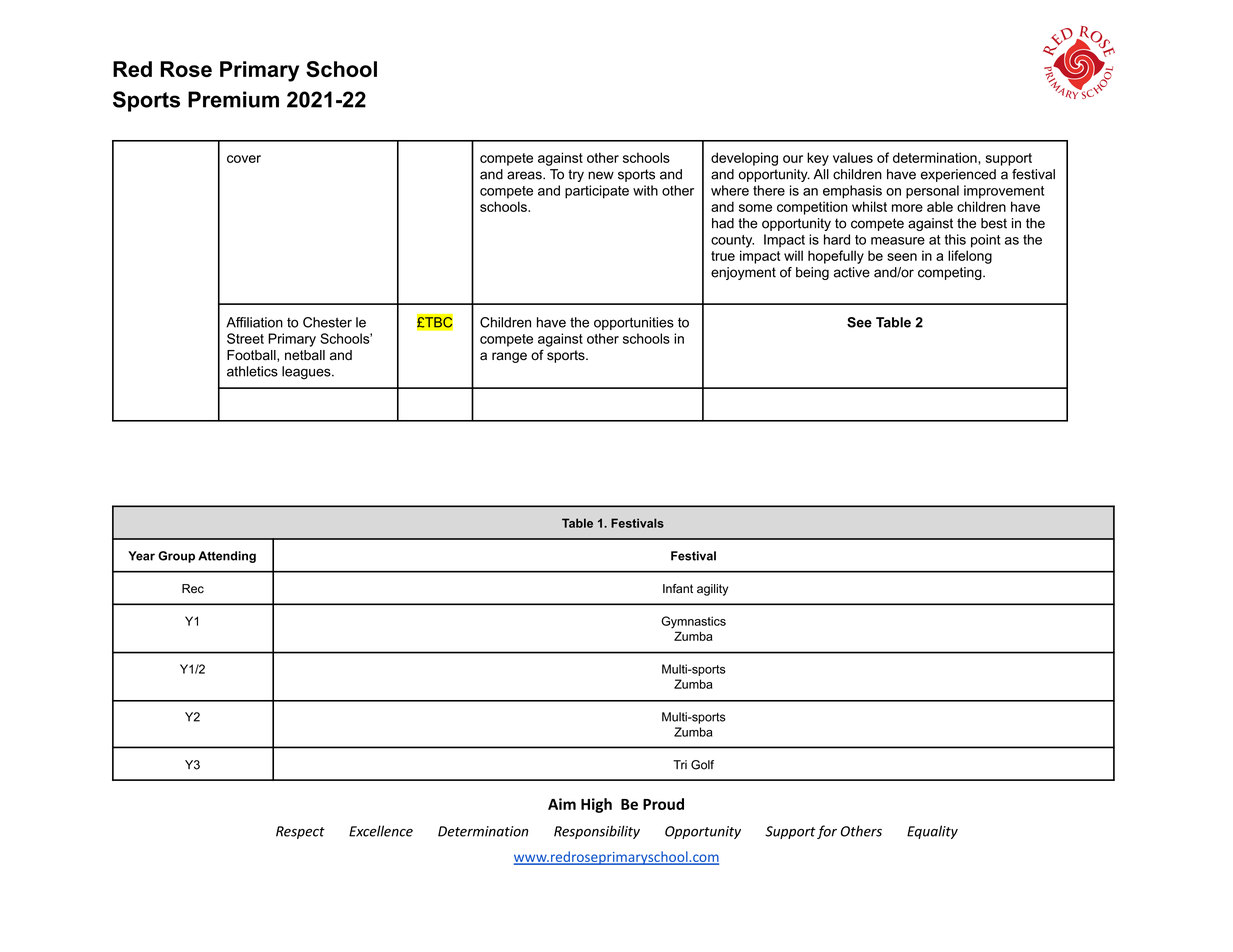 The height and width of the document is (952, 1233). What do you see at coordinates (576, 175) in the document?
I see `try` at bounding box center [576, 175].
